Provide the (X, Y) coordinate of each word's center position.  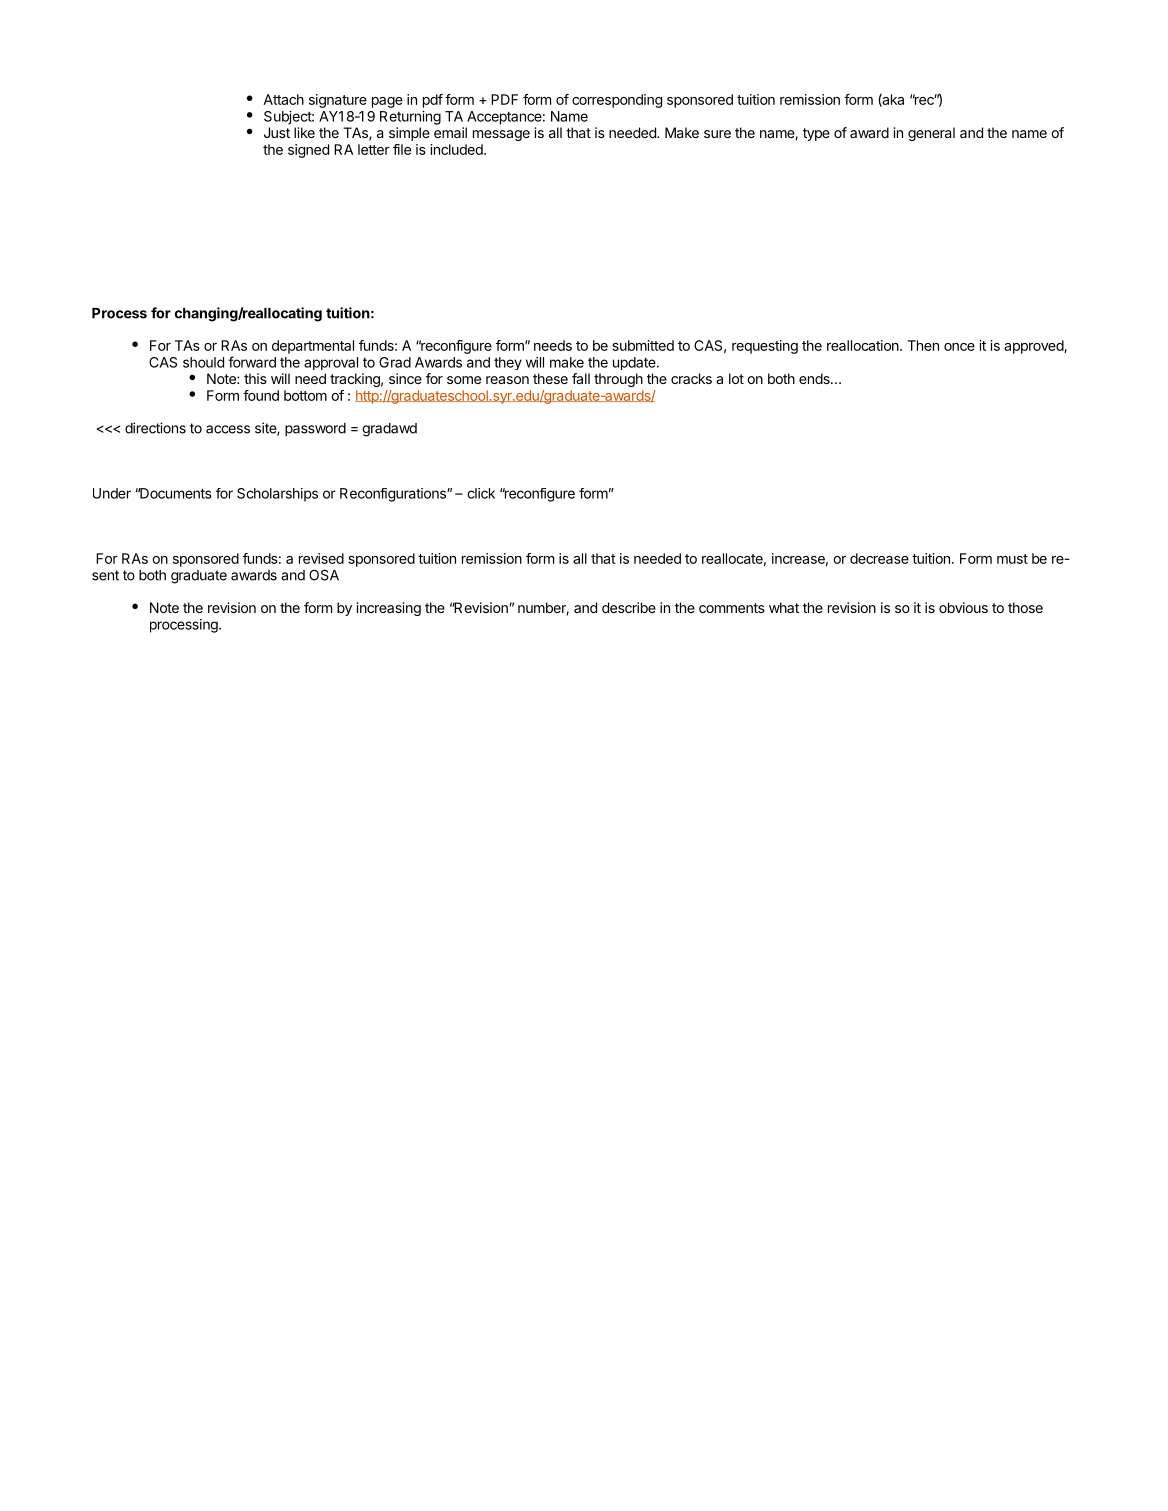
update (635, 363)
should (203, 362)
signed (308, 151)
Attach (283, 99)
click (481, 493)
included (457, 149)
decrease (879, 558)
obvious (963, 607)
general (931, 134)
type (816, 134)
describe (629, 607)
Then (923, 345)
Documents (175, 493)
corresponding (617, 101)
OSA (324, 575)
